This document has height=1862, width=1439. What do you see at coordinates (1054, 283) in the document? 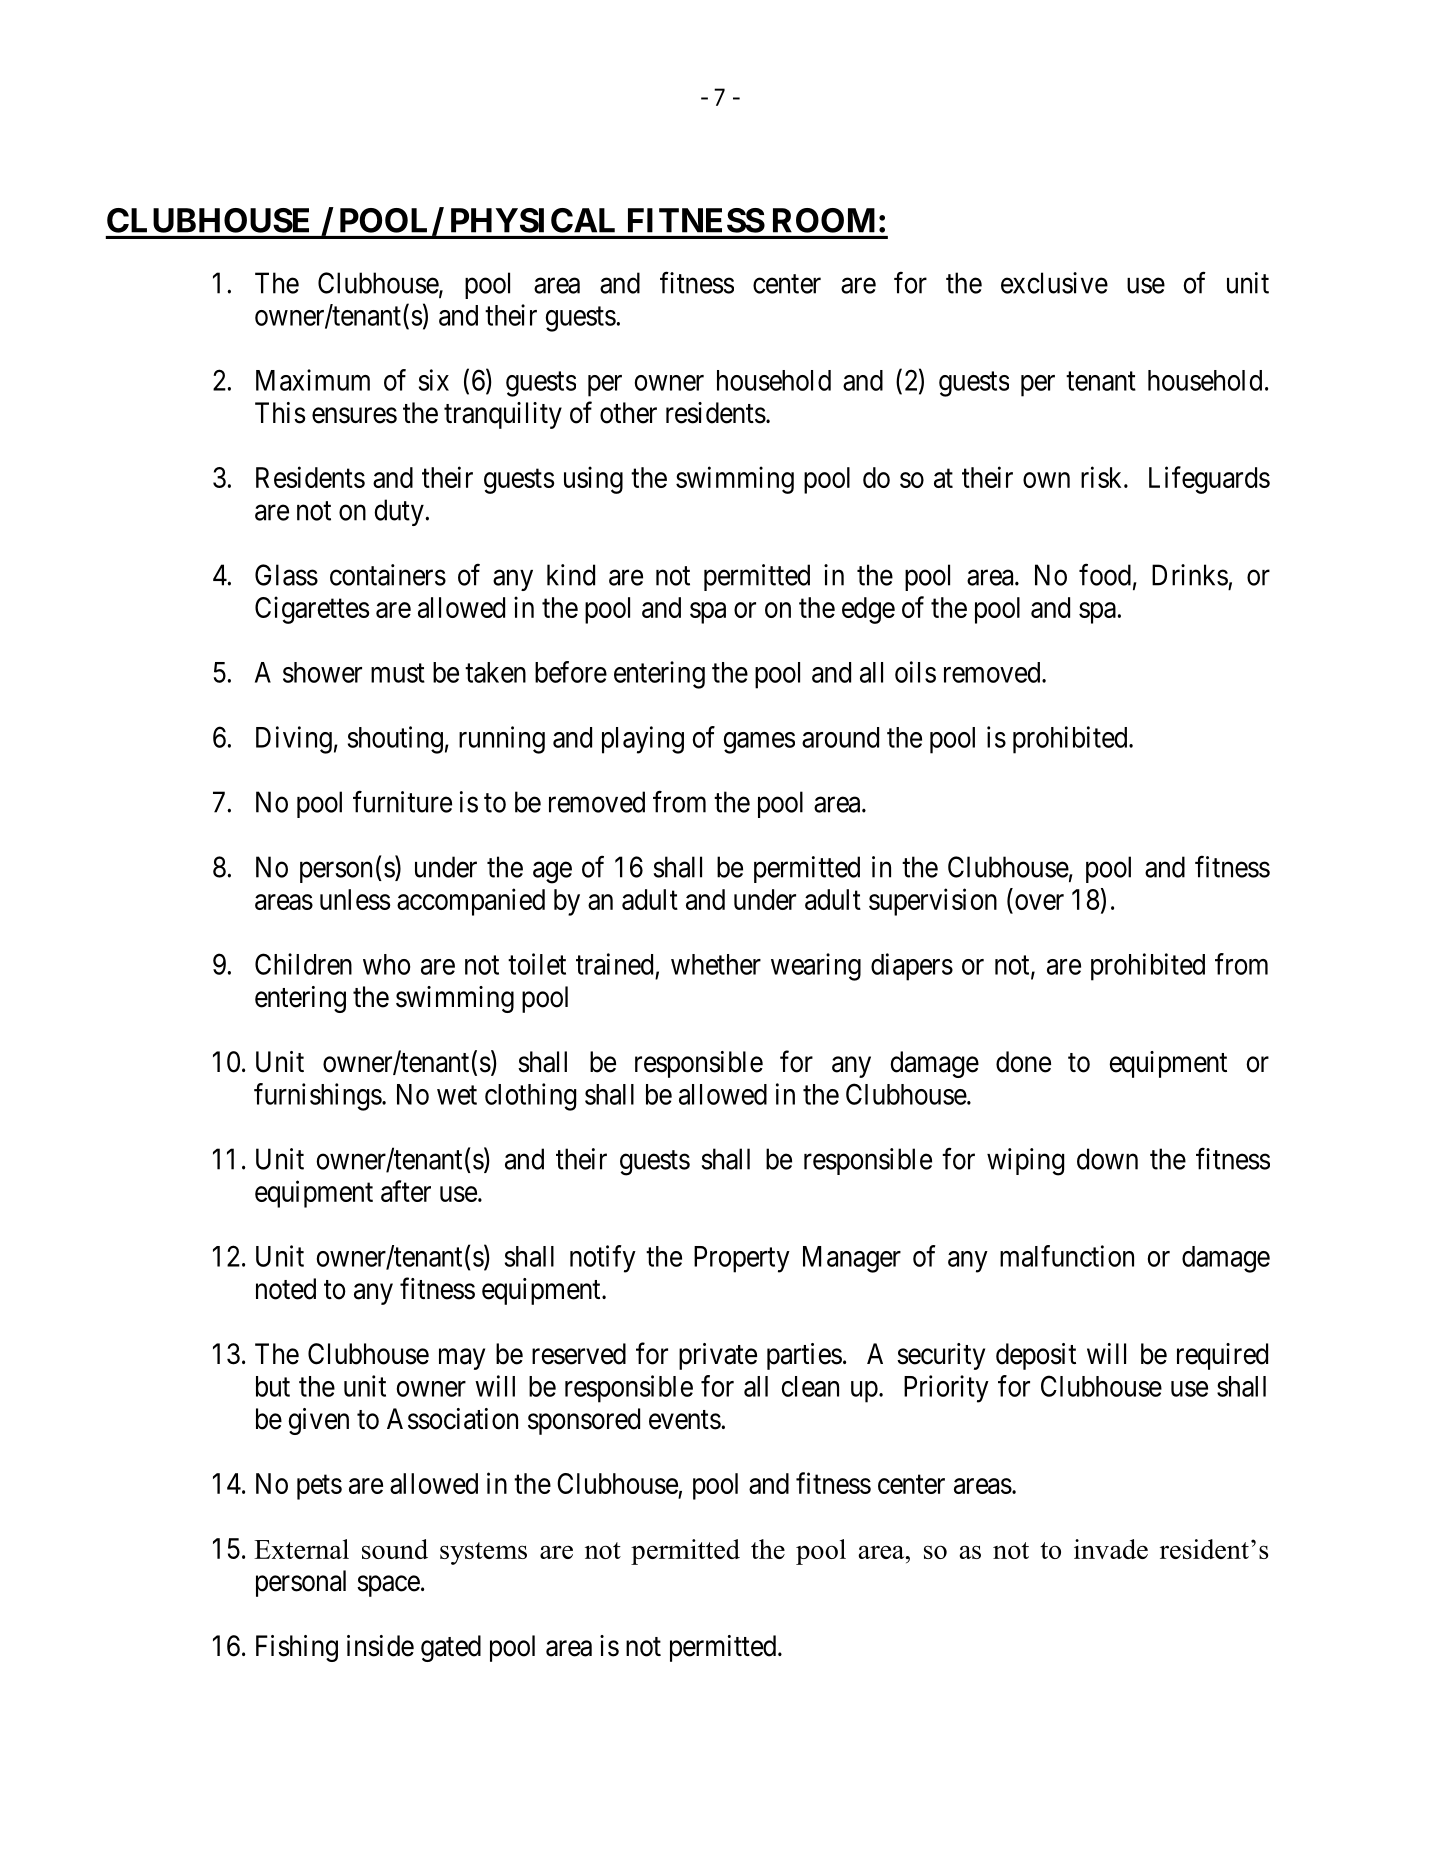
I see `exclusive` at bounding box center [1054, 283].
